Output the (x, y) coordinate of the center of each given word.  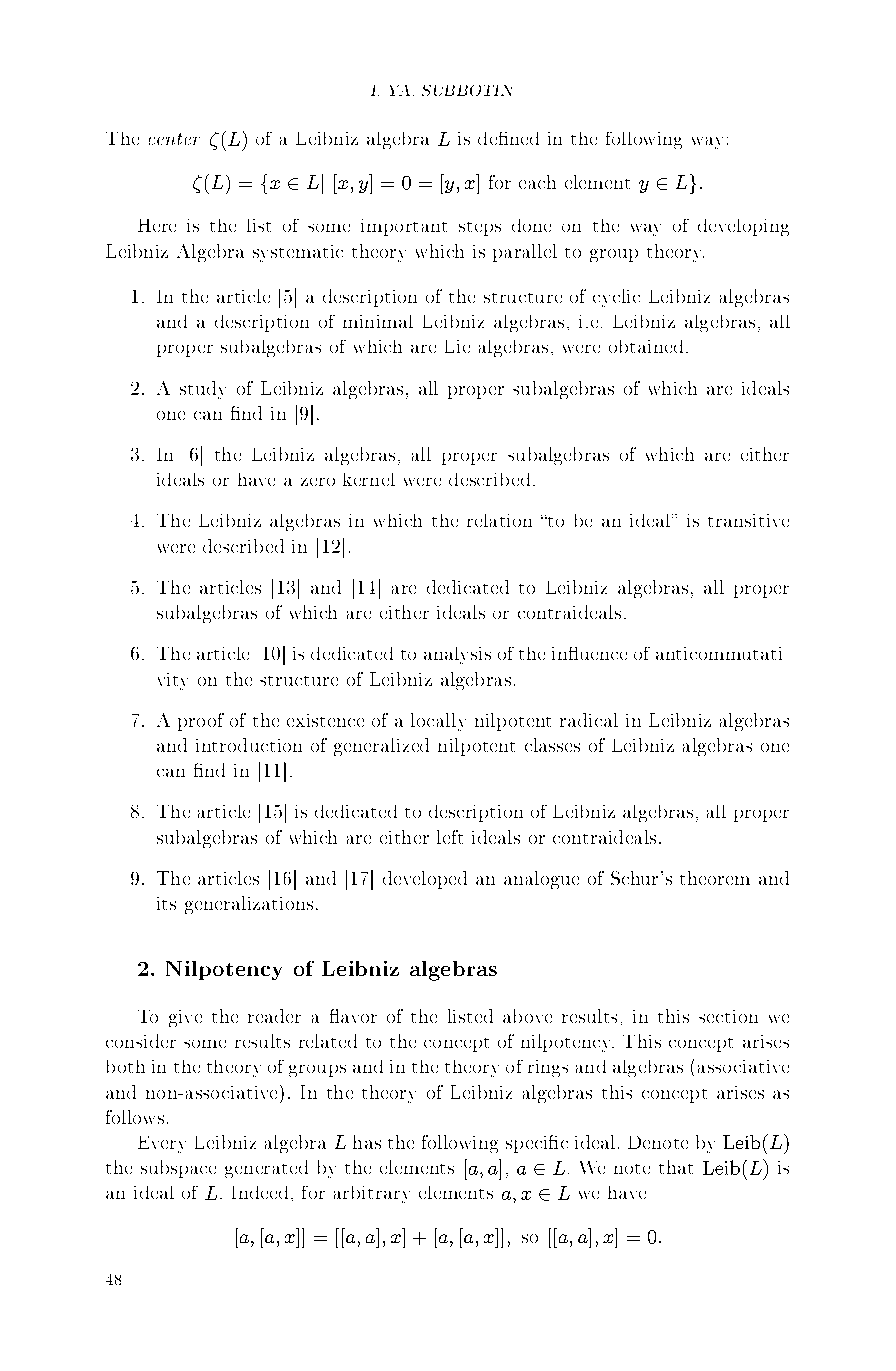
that (676, 1167)
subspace (178, 1169)
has (367, 1142)
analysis (457, 655)
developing (743, 227)
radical (589, 720)
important (404, 227)
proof (201, 722)
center (174, 139)
